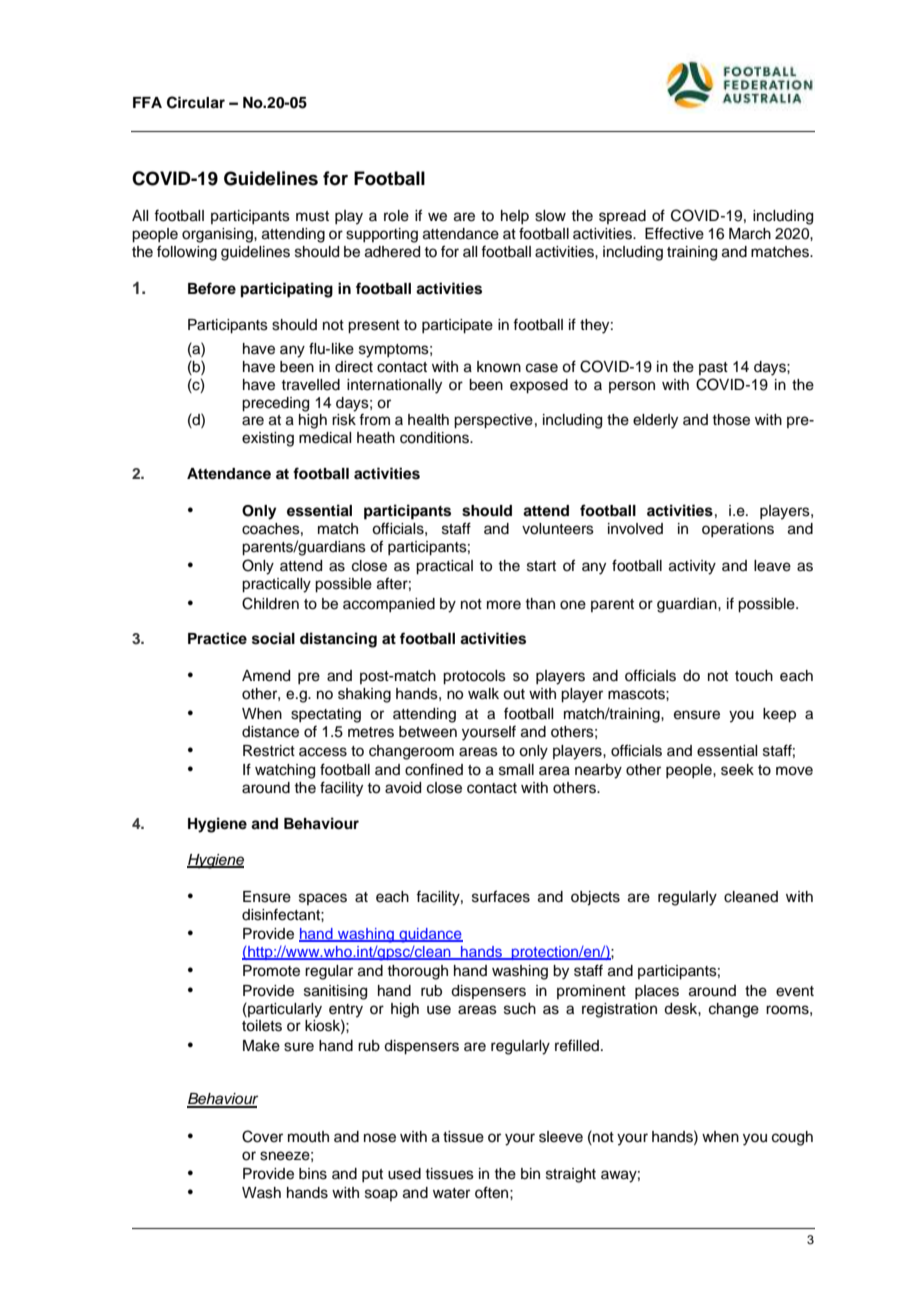 Image resolution: width=924 pixels, height=1308 pixels. What do you see at coordinates (738, 530) in the screenshot?
I see `operations` at bounding box center [738, 530].
